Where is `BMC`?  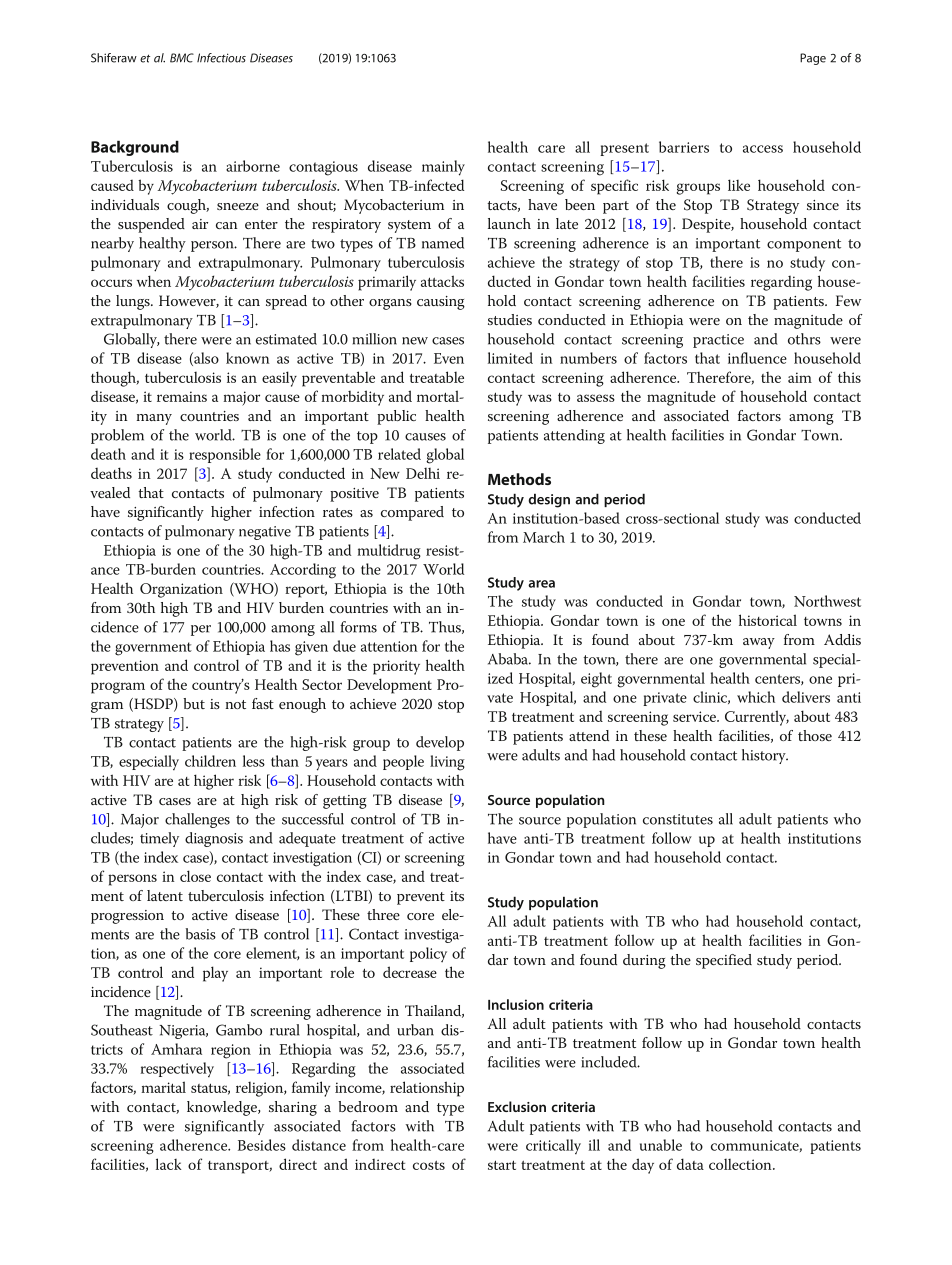 BMC is located at coordinates (182, 58).
